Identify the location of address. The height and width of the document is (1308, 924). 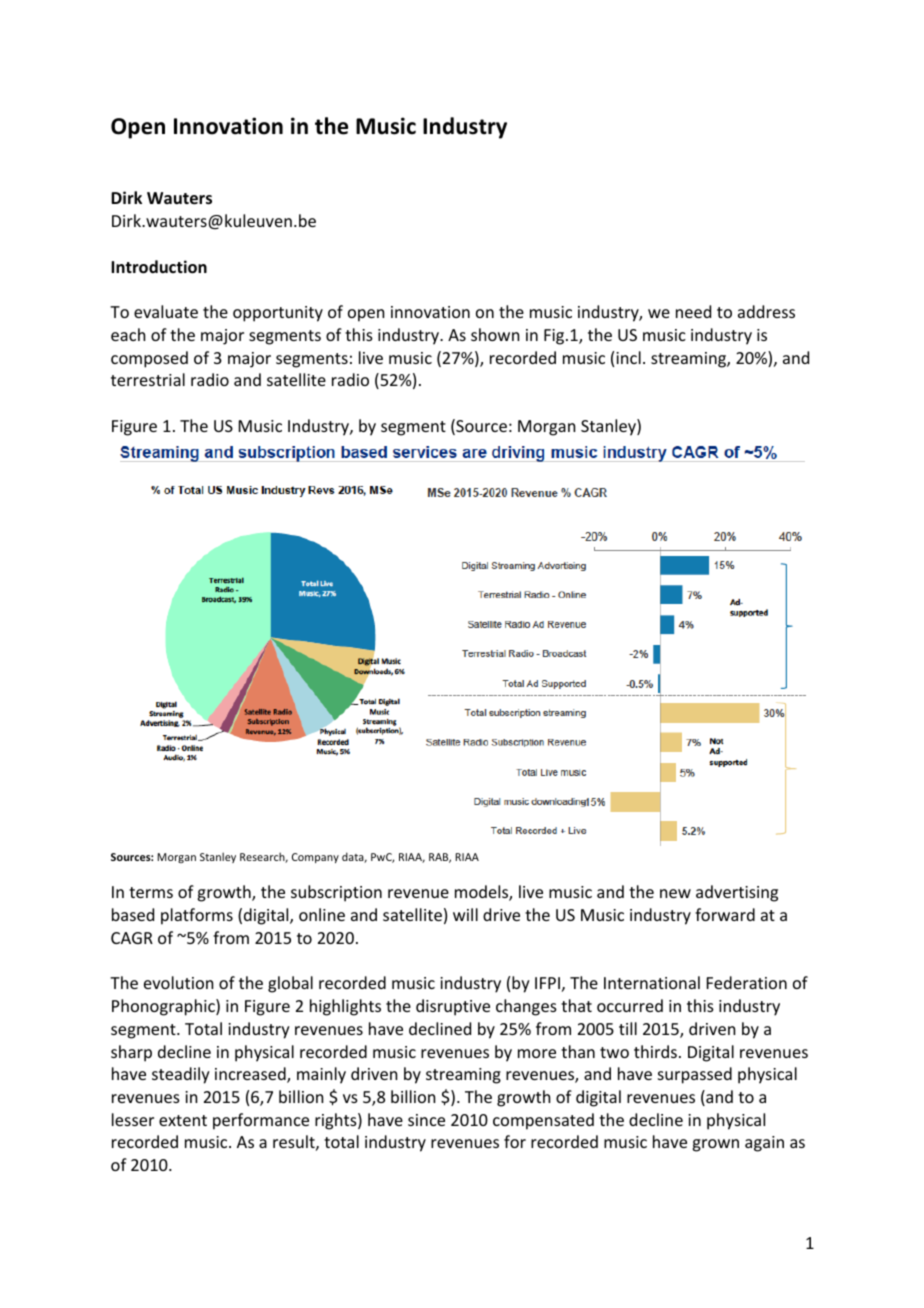
(766, 311).
